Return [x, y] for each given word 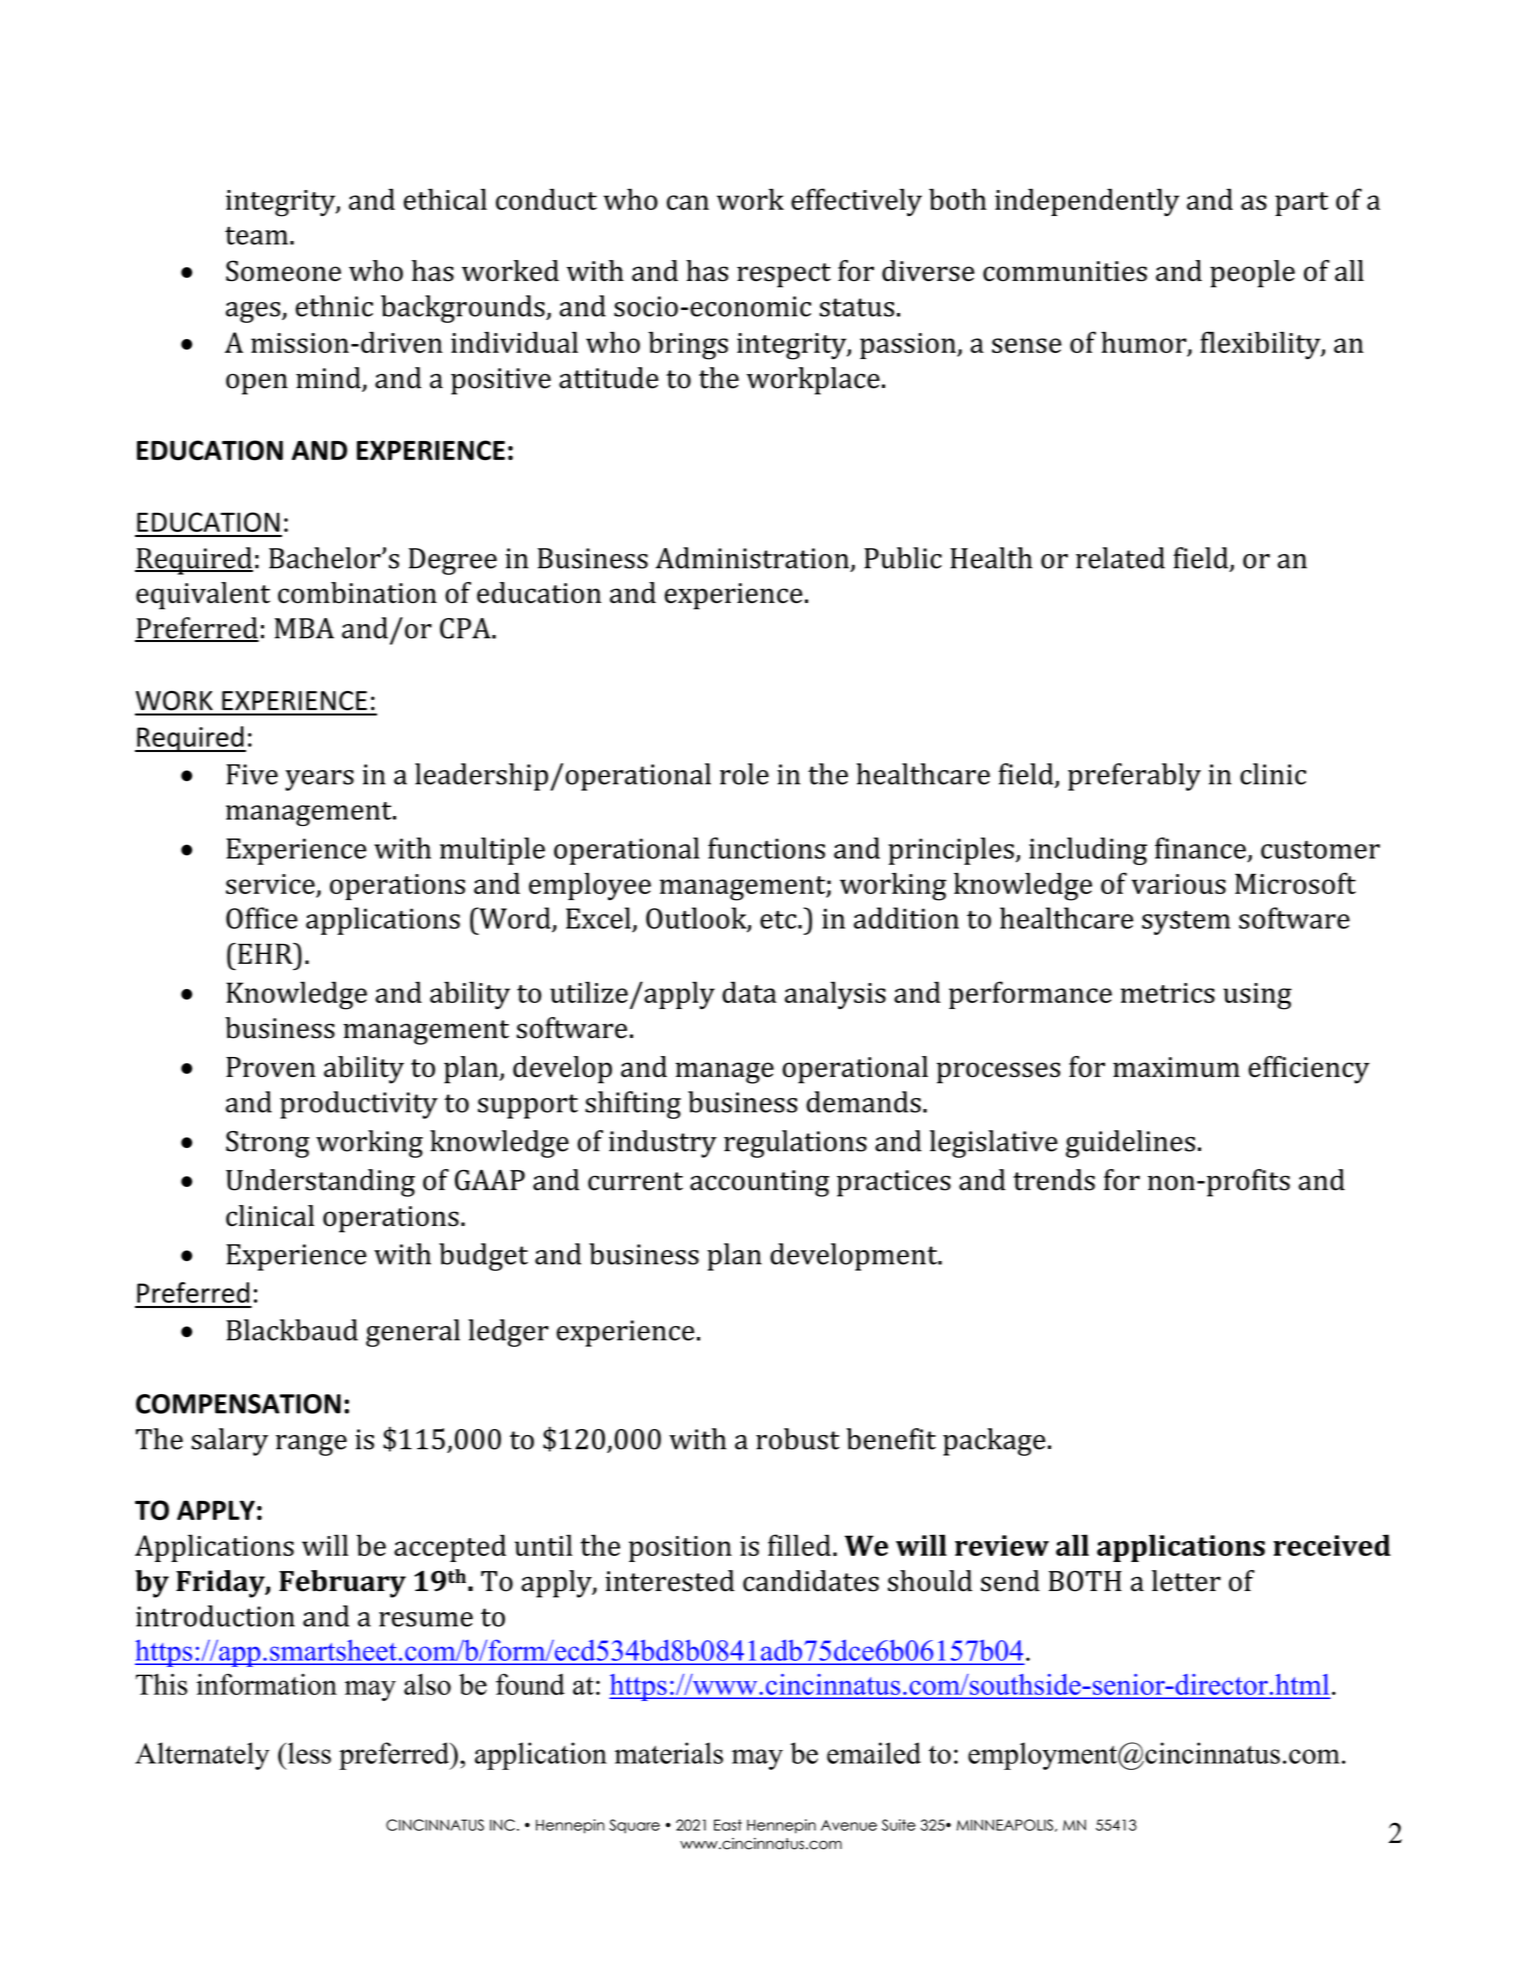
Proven [271, 1067]
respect [784, 275]
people [1252, 274]
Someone [283, 271]
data [749, 992]
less [308, 1753]
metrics [1168, 993]
